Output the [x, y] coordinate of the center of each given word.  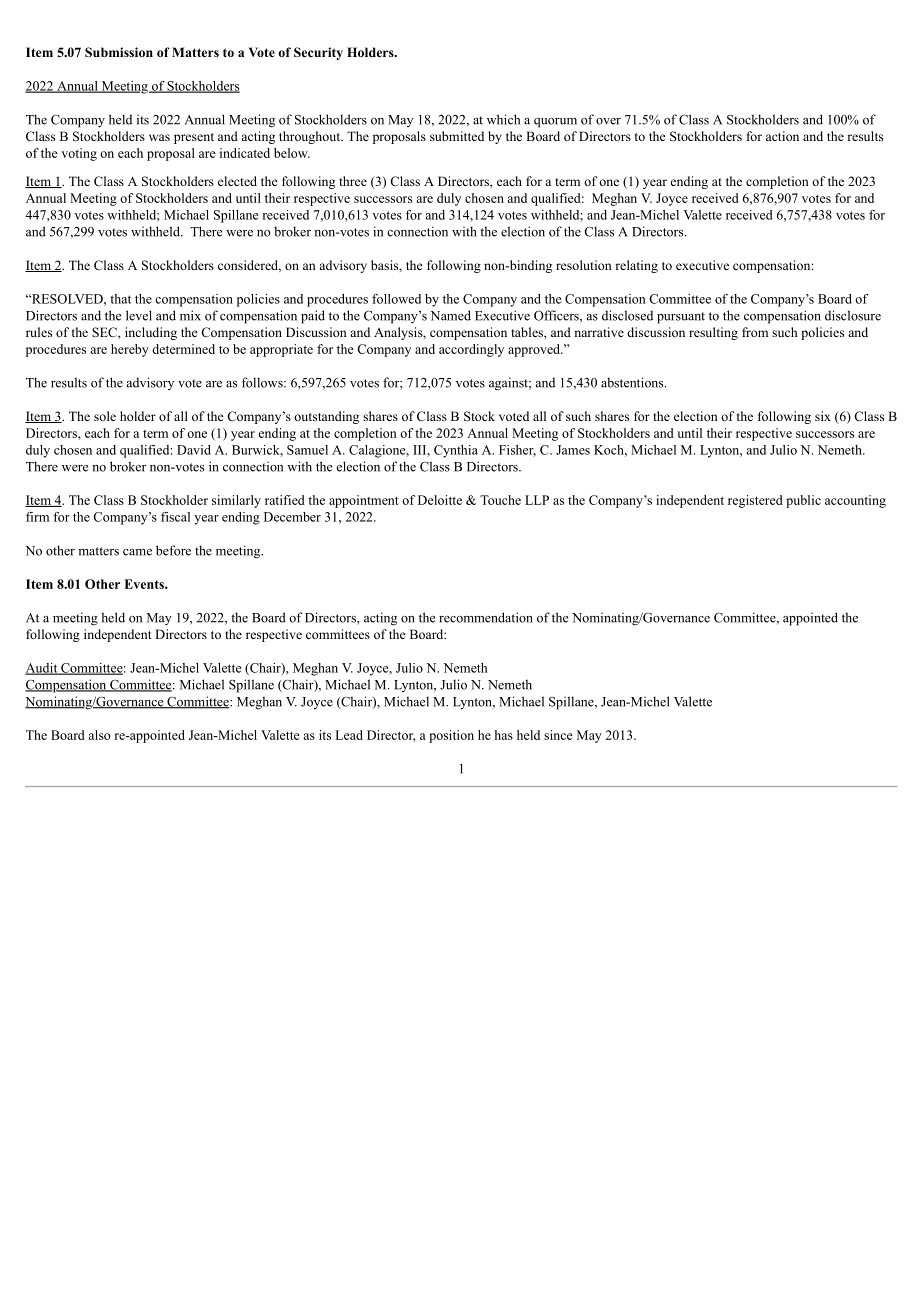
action [782, 136]
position [451, 736]
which [503, 119]
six [823, 416]
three [353, 181]
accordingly [471, 350]
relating [636, 266]
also [99, 735]
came [137, 552]
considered [249, 266]
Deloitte [440, 500]
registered [755, 501]
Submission [119, 52]
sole [105, 416]
